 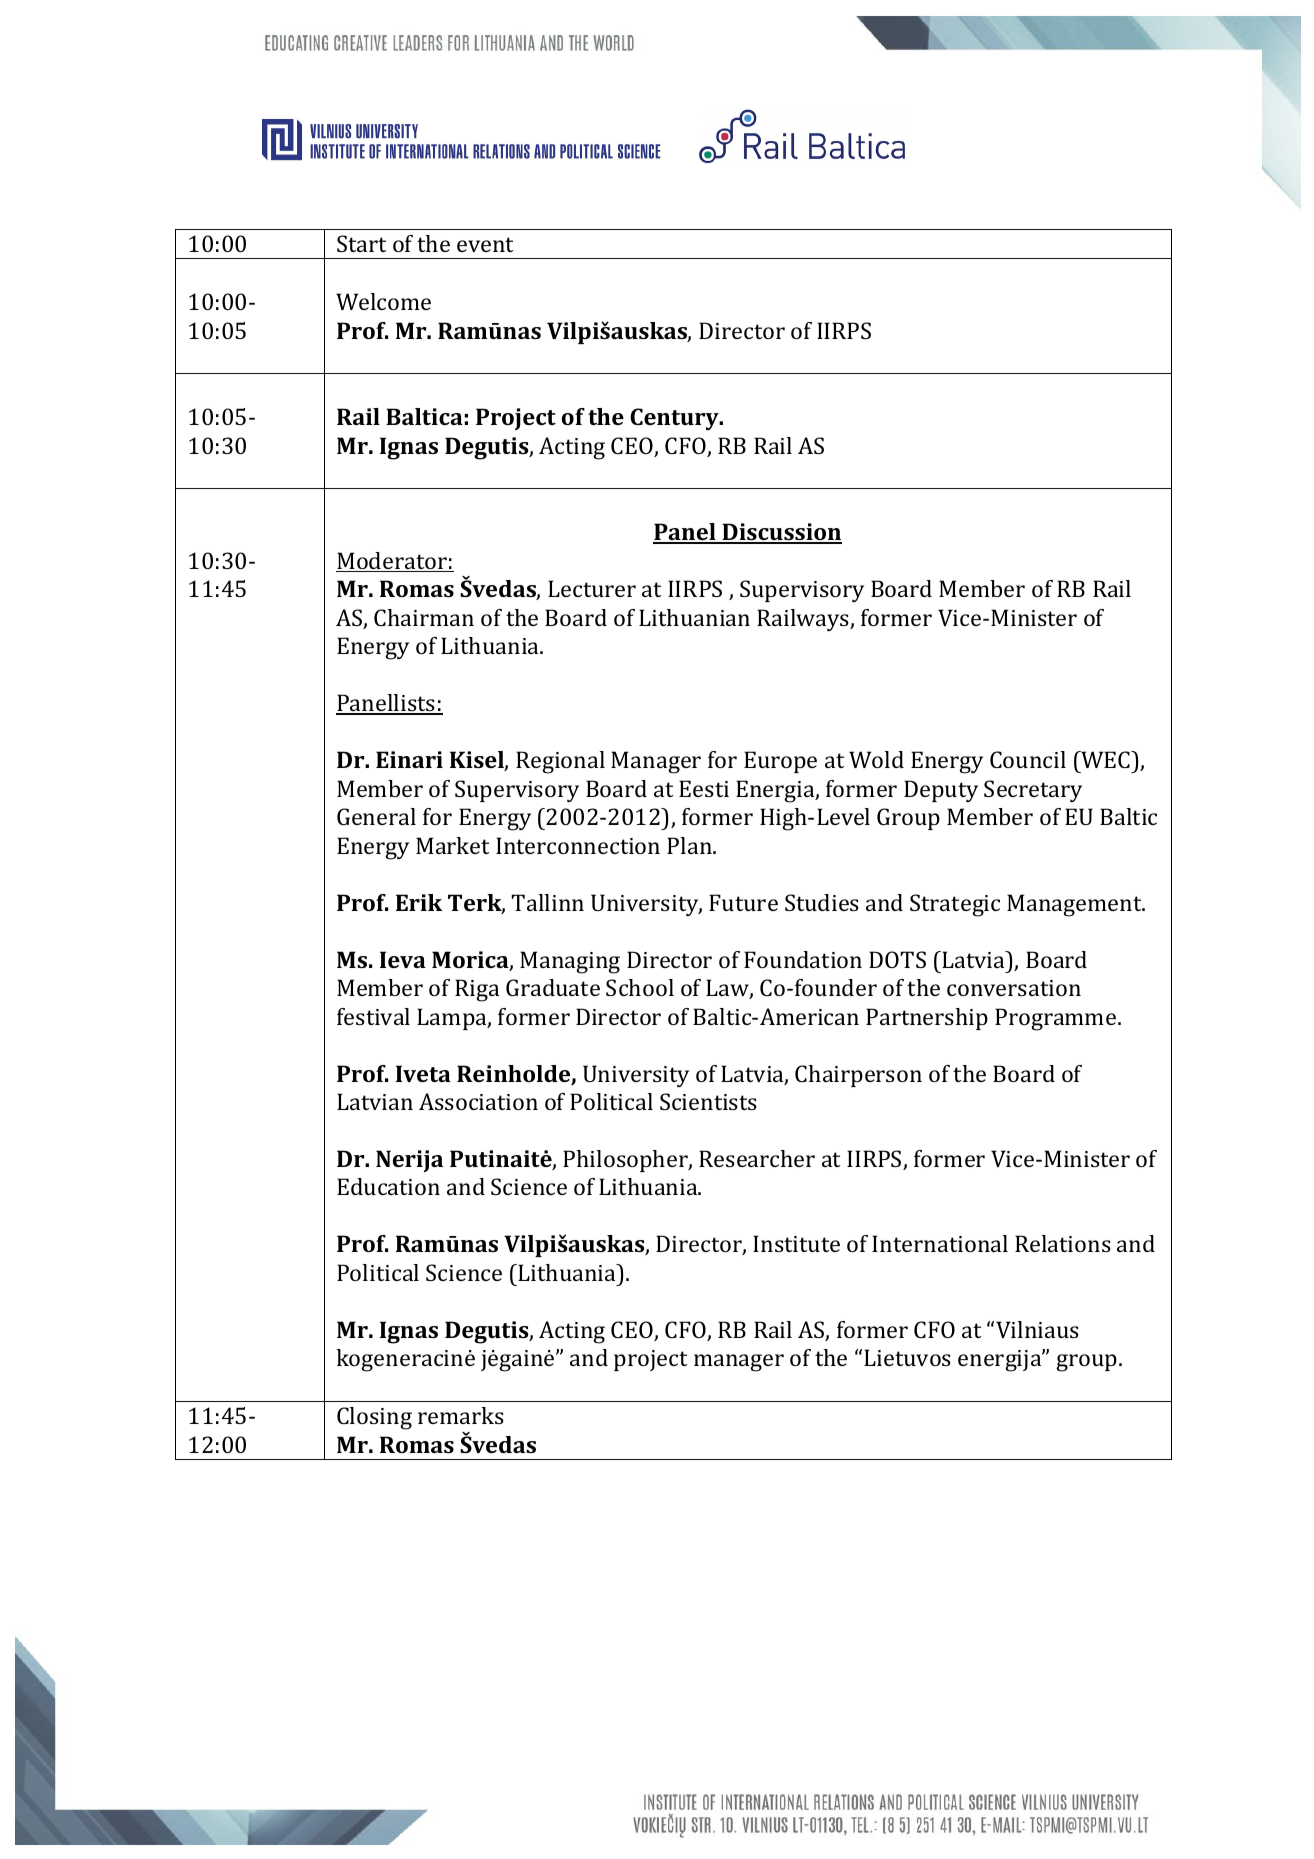 What do you see at coordinates (1033, 791) in the document?
I see `Secretary` at bounding box center [1033, 791].
